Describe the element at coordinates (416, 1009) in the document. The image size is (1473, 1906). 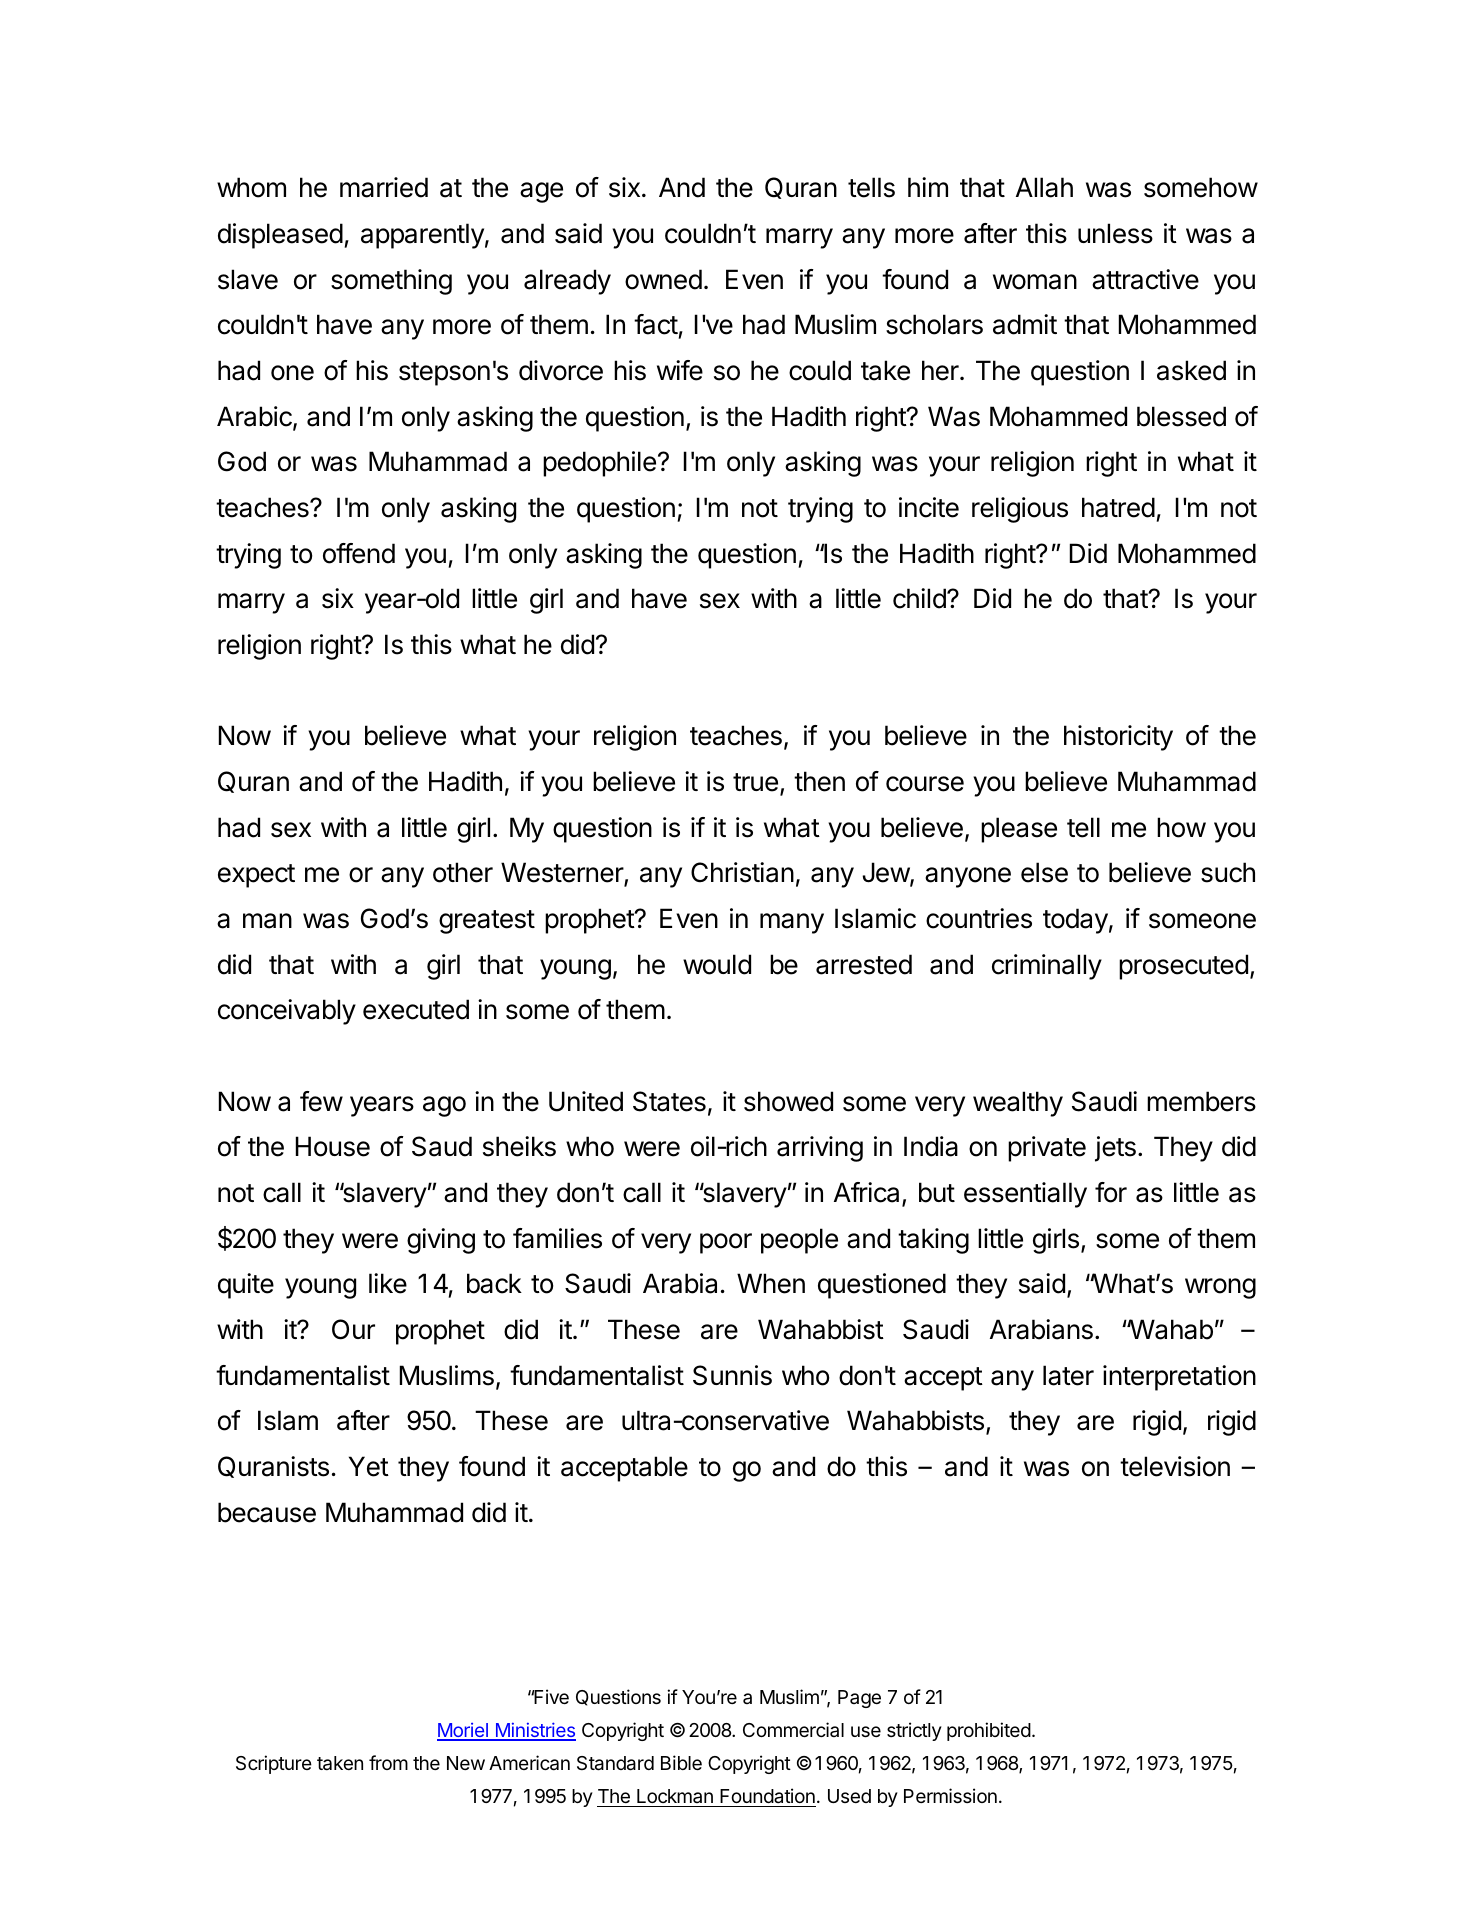
I see `executed` at that location.
